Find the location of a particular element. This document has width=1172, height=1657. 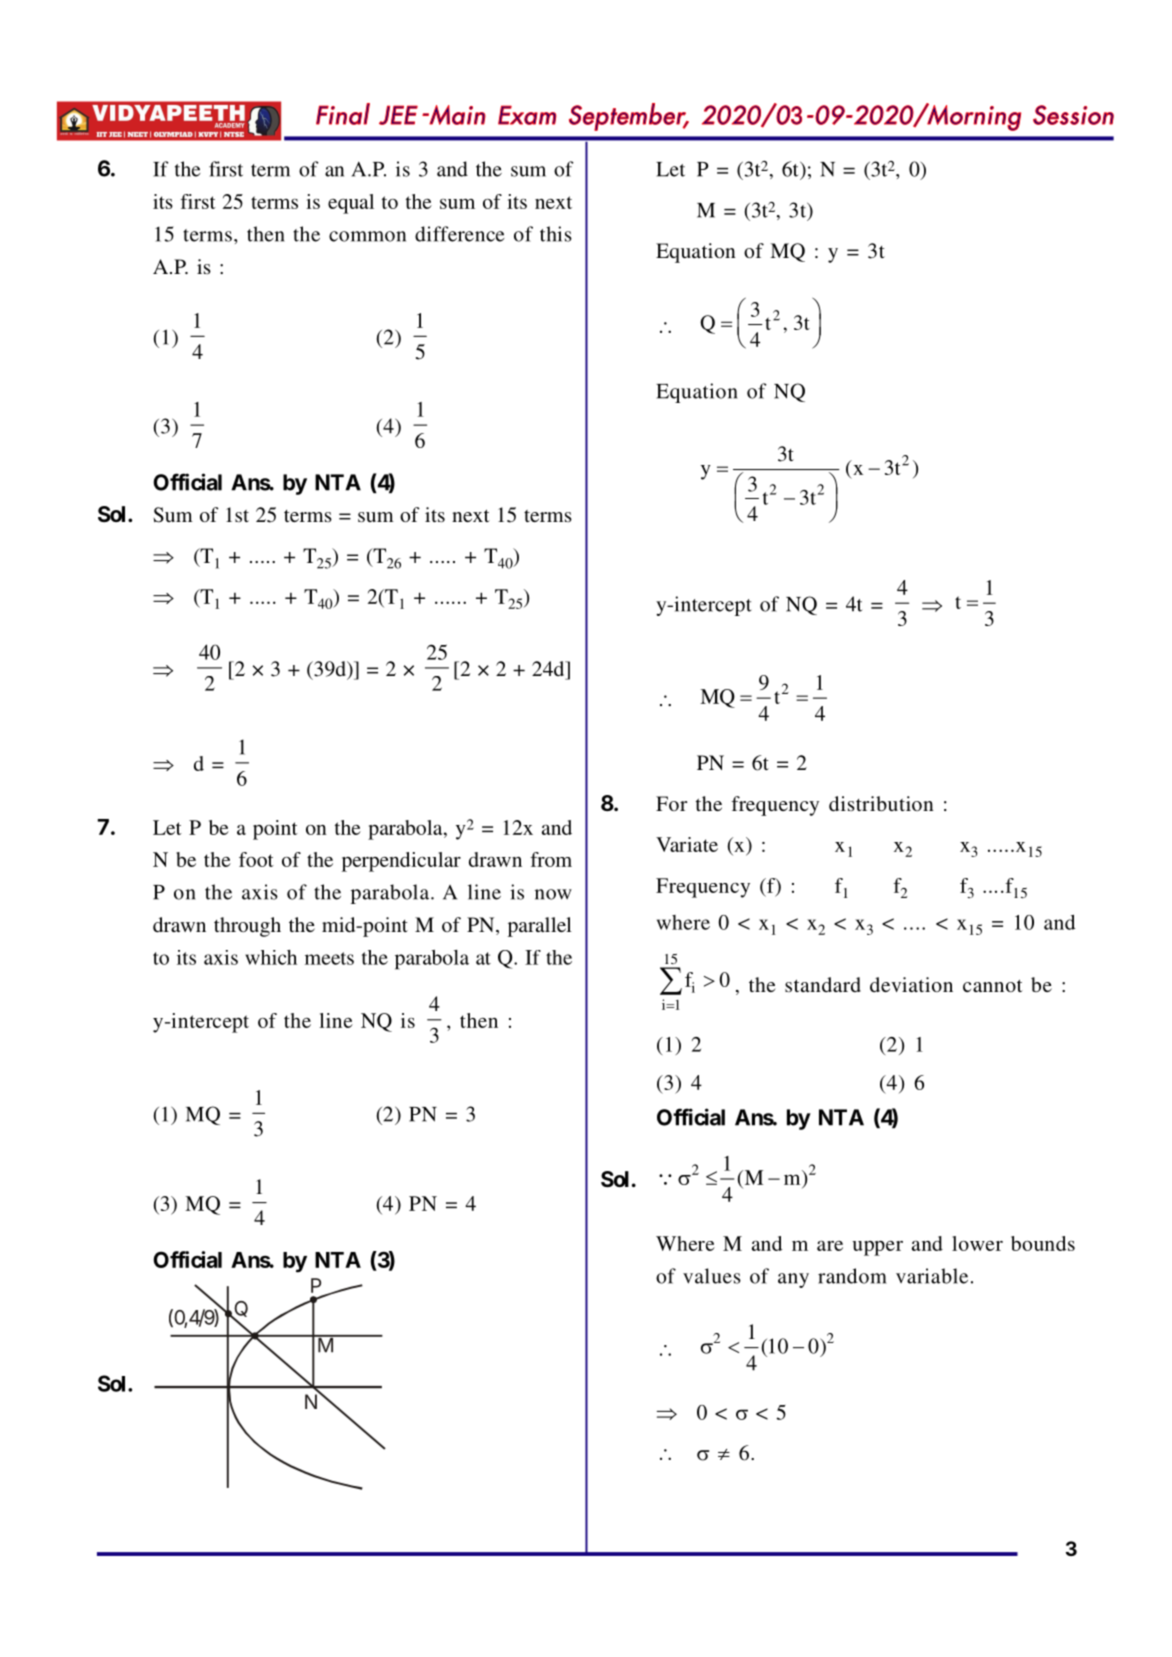

Session is located at coordinates (1073, 115).
